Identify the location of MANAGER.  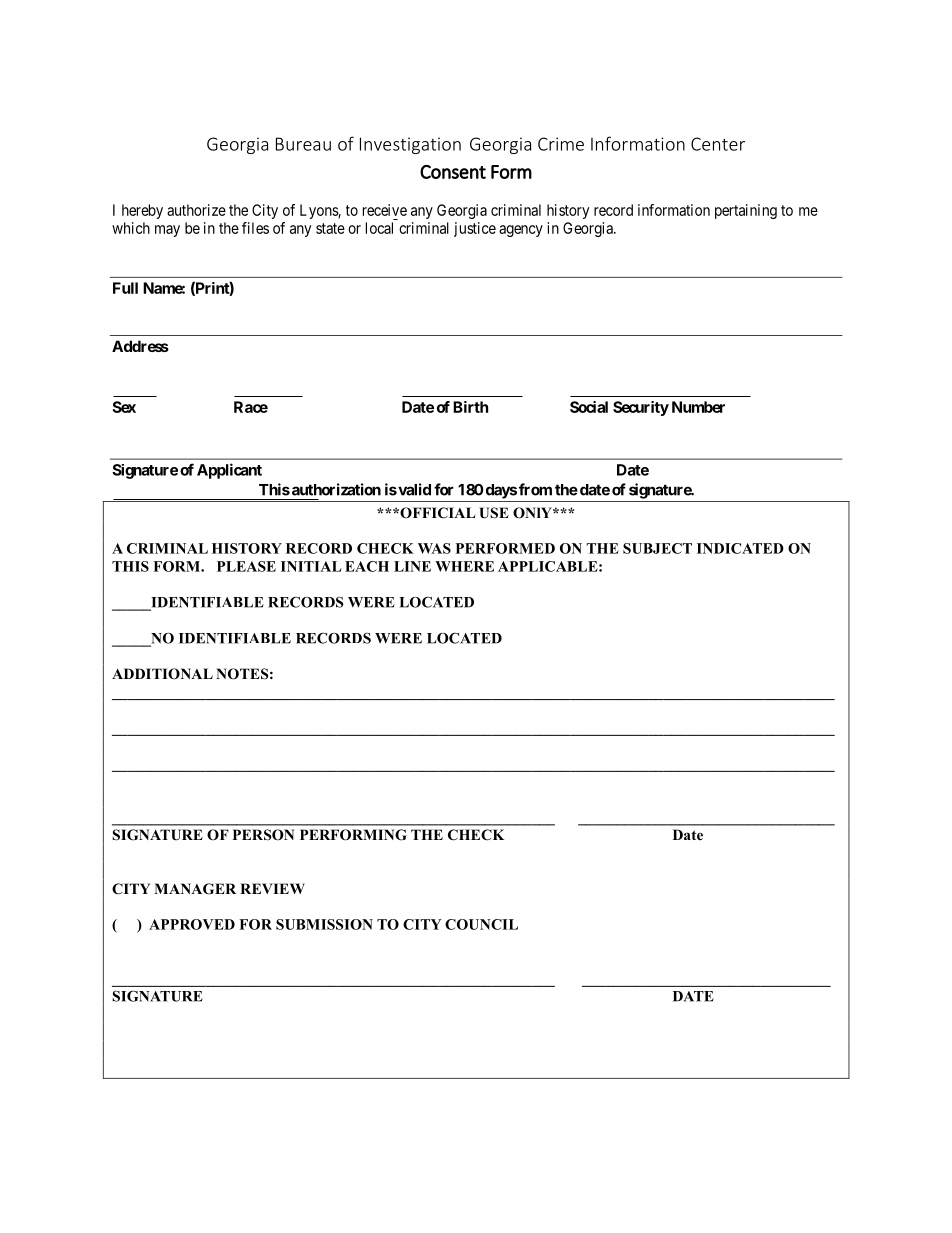
(195, 889).
